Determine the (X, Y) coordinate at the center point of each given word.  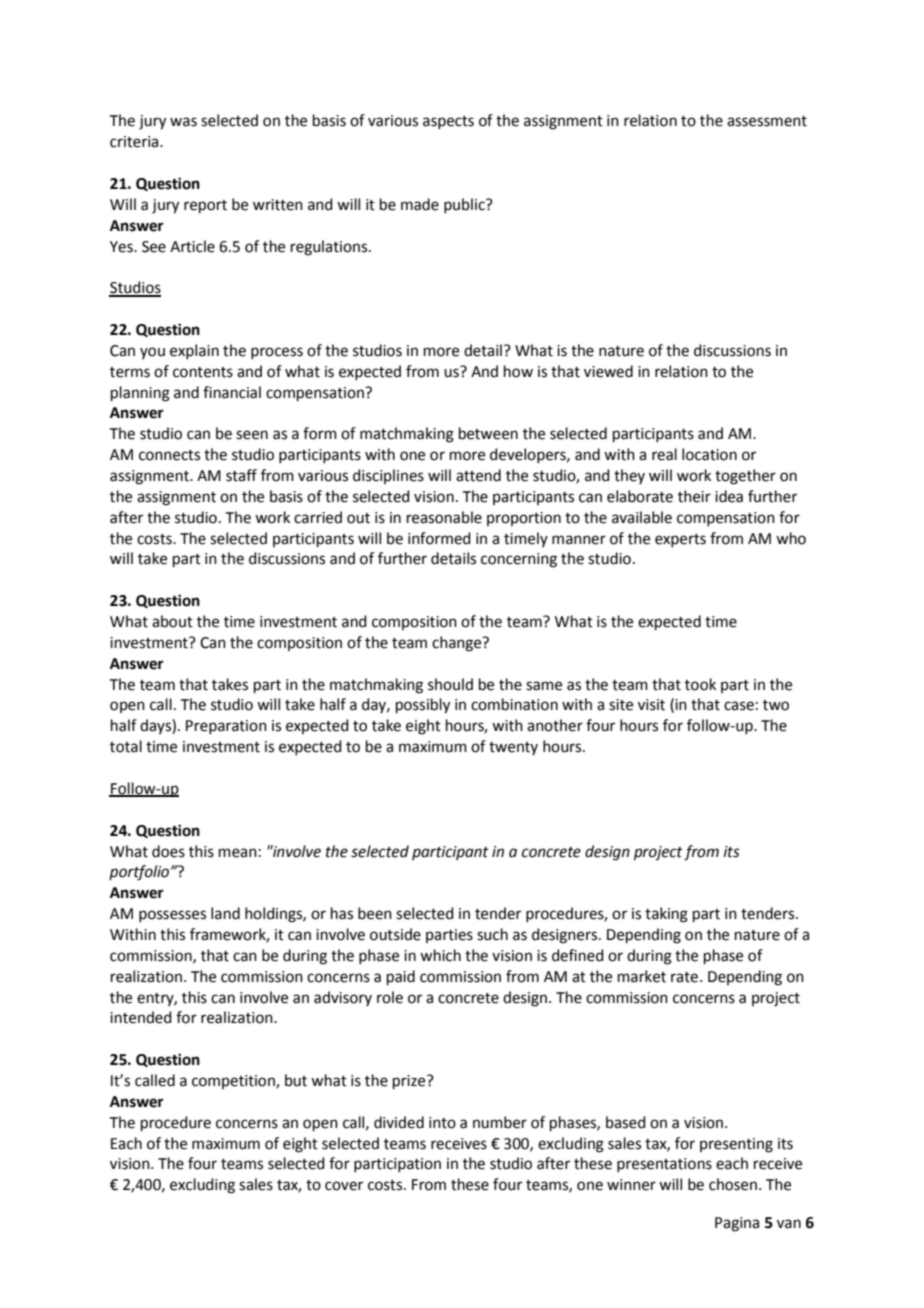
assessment (767, 121)
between (488, 433)
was (183, 122)
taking (666, 915)
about (172, 621)
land (225, 913)
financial (232, 392)
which (440, 955)
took (700, 684)
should (450, 684)
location (709, 454)
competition (234, 1082)
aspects (448, 122)
